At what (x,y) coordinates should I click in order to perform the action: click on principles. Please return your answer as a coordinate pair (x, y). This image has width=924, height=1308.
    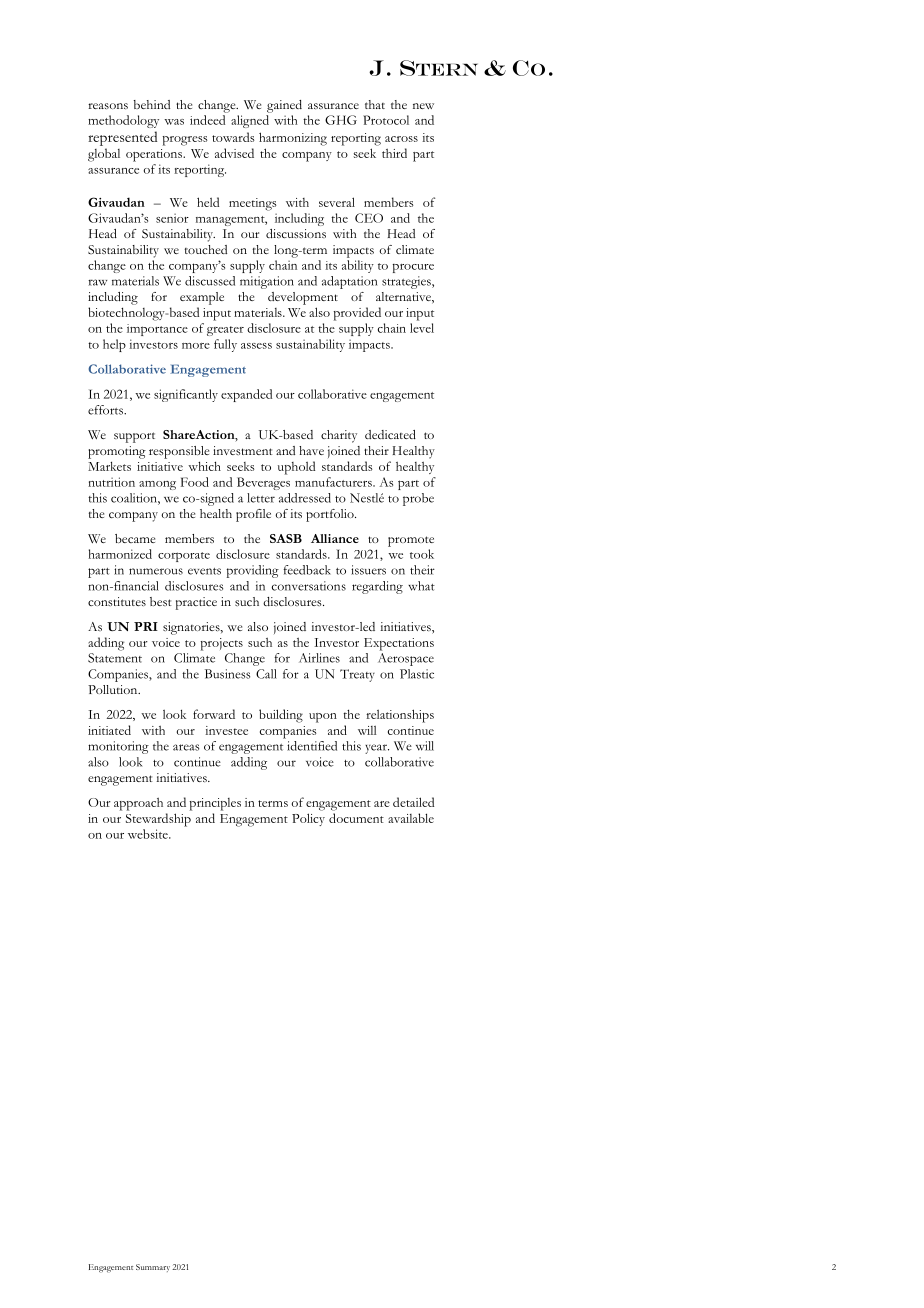
    Looking at the image, I should click on (215, 804).
